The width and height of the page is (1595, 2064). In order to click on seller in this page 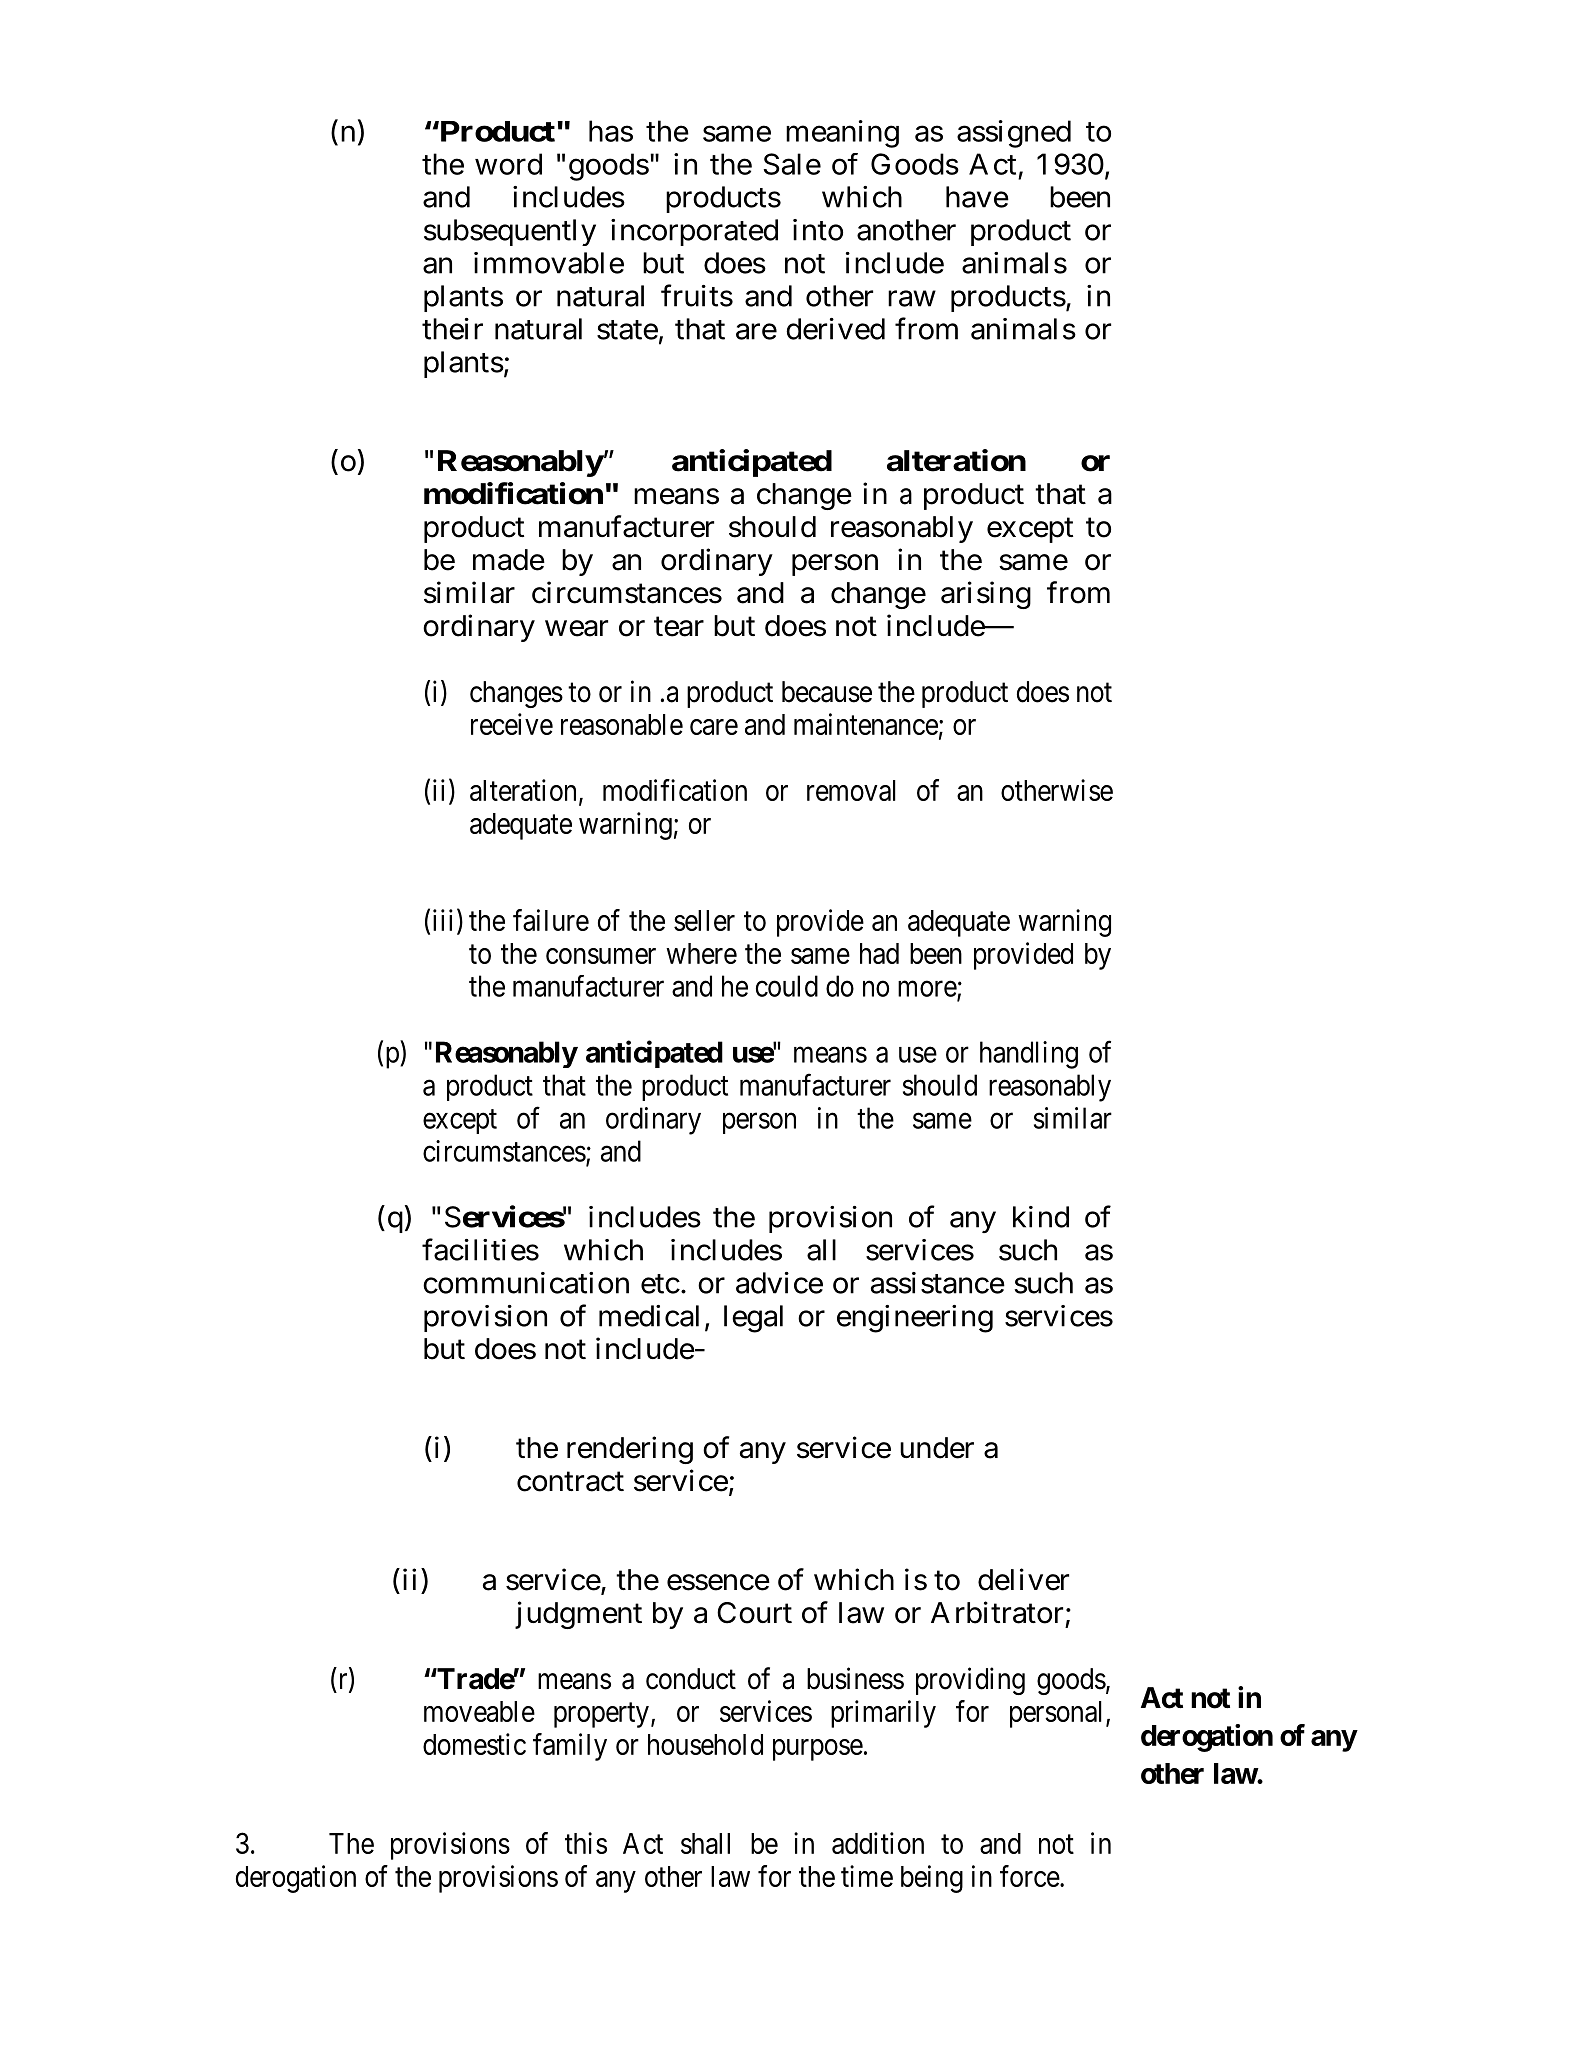, I will do `click(704, 920)`.
